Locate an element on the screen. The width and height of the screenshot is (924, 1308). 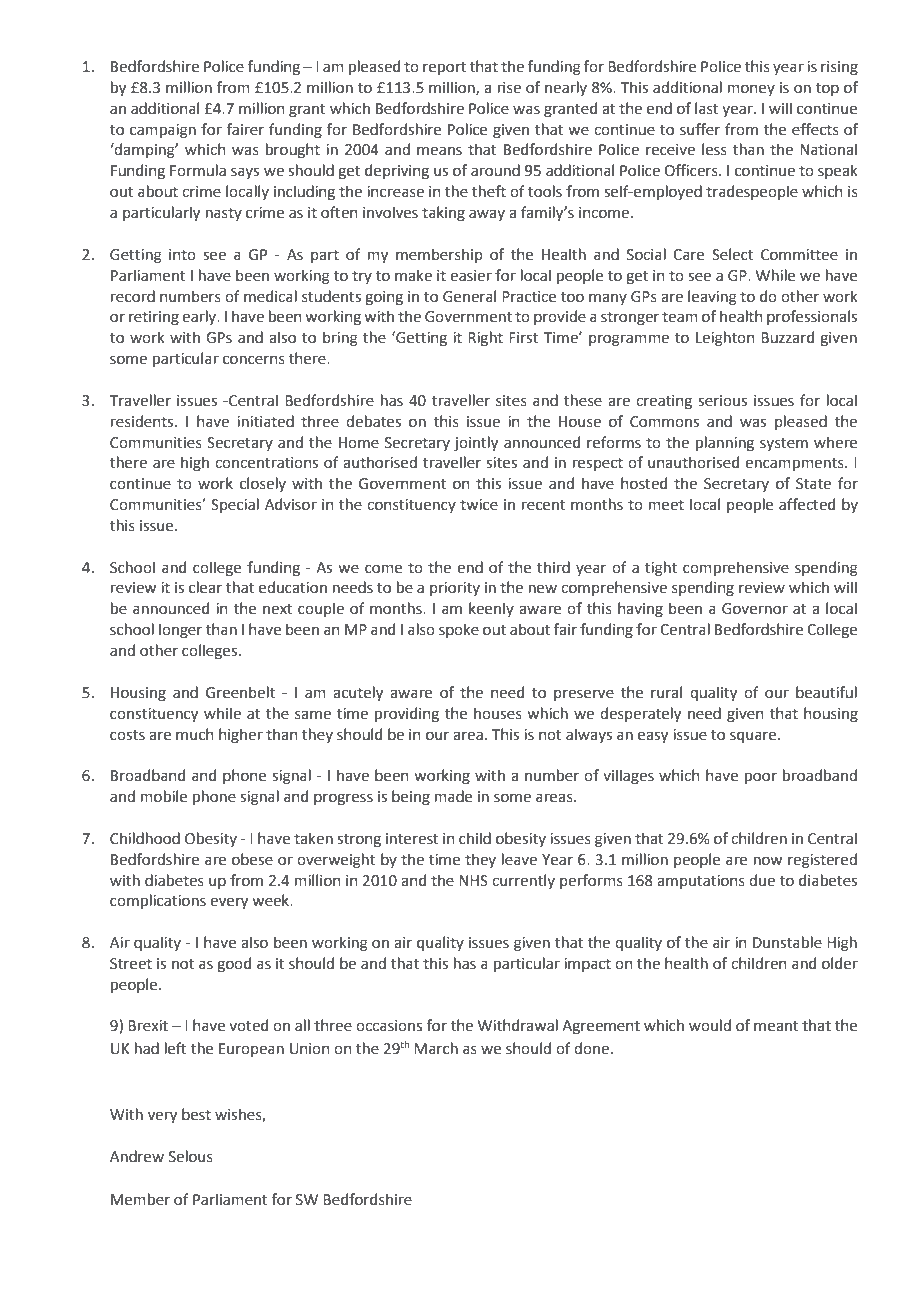
money is located at coordinates (751, 90).
